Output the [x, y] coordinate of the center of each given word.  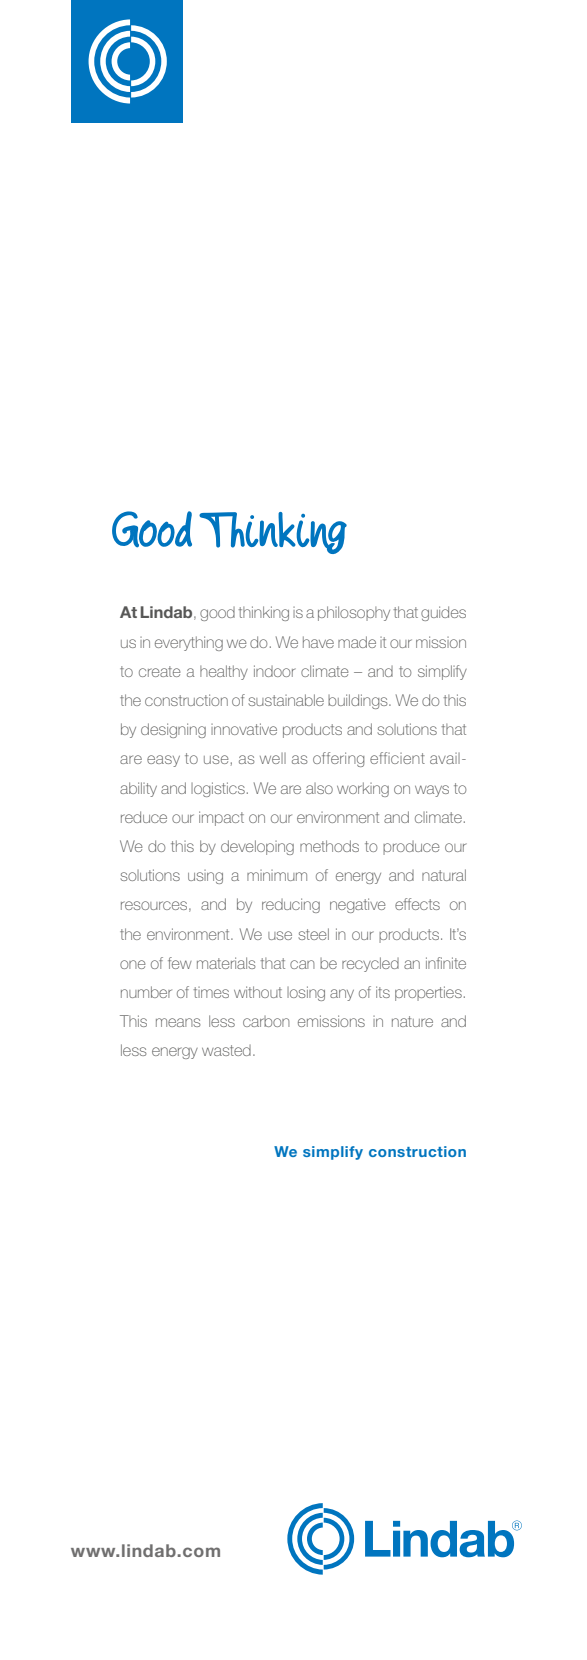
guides [443, 613]
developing [257, 847]
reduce [144, 817]
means [178, 1022]
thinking [263, 613]
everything [189, 643]
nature [412, 1021]
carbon [266, 1021]
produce [411, 848]
